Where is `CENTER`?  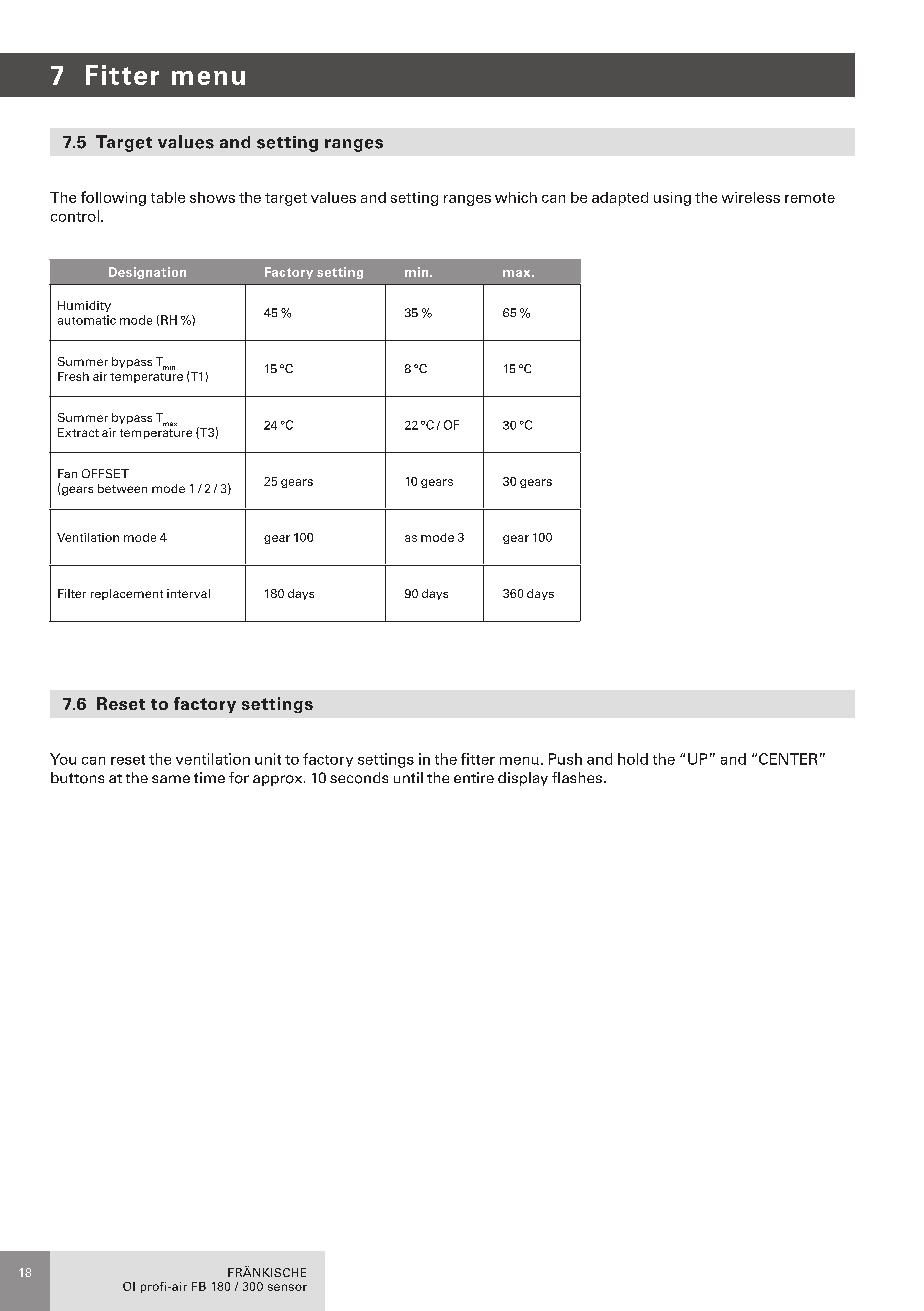
CENTER is located at coordinates (788, 759).
